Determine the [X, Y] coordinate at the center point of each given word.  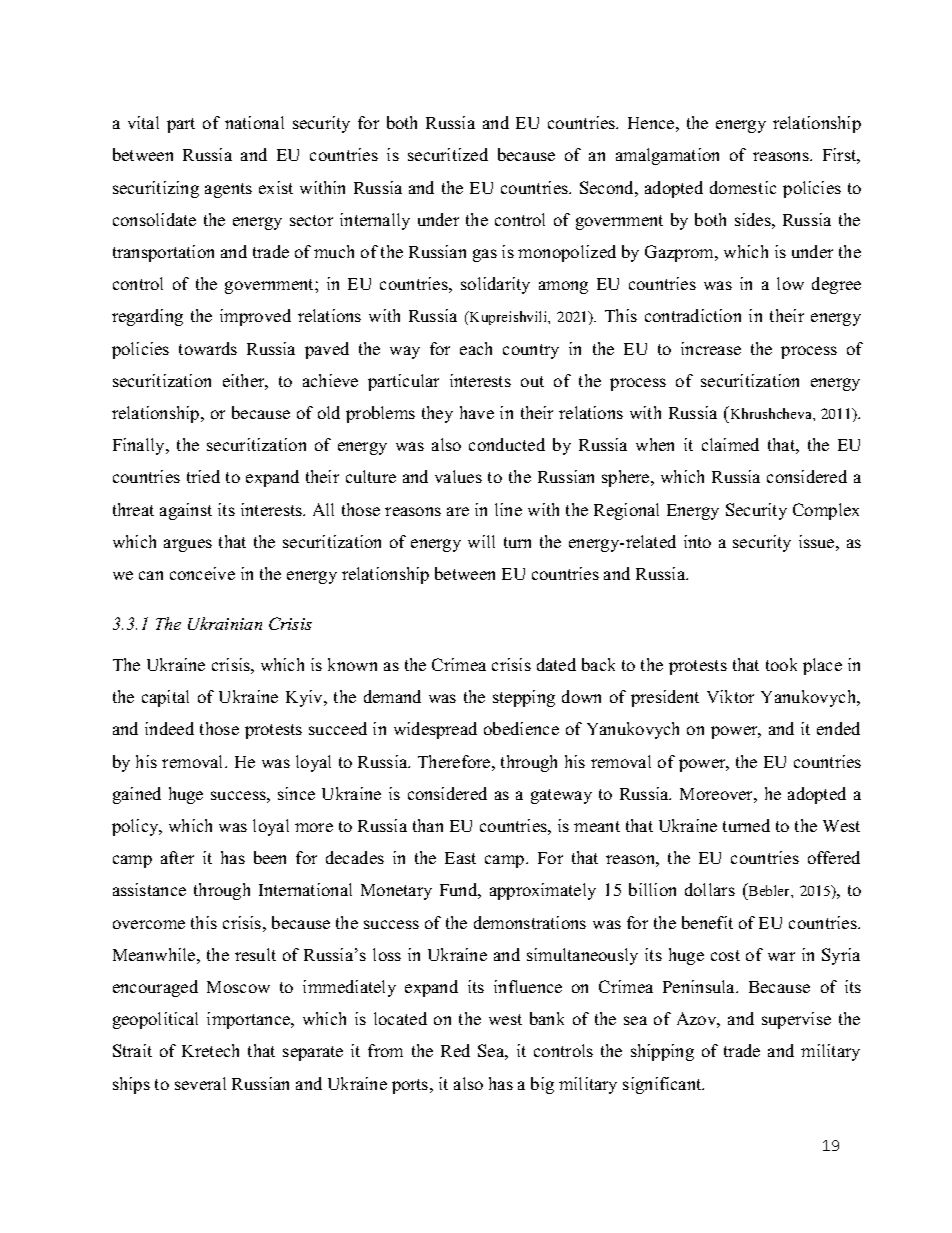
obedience [521, 728]
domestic [743, 187]
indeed [169, 728]
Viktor [730, 696]
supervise [796, 1020]
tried [203, 476]
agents [228, 190]
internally [375, 221]
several [200, 1083]
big [542, 1085]
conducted [507, 444]
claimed [730, 444]
